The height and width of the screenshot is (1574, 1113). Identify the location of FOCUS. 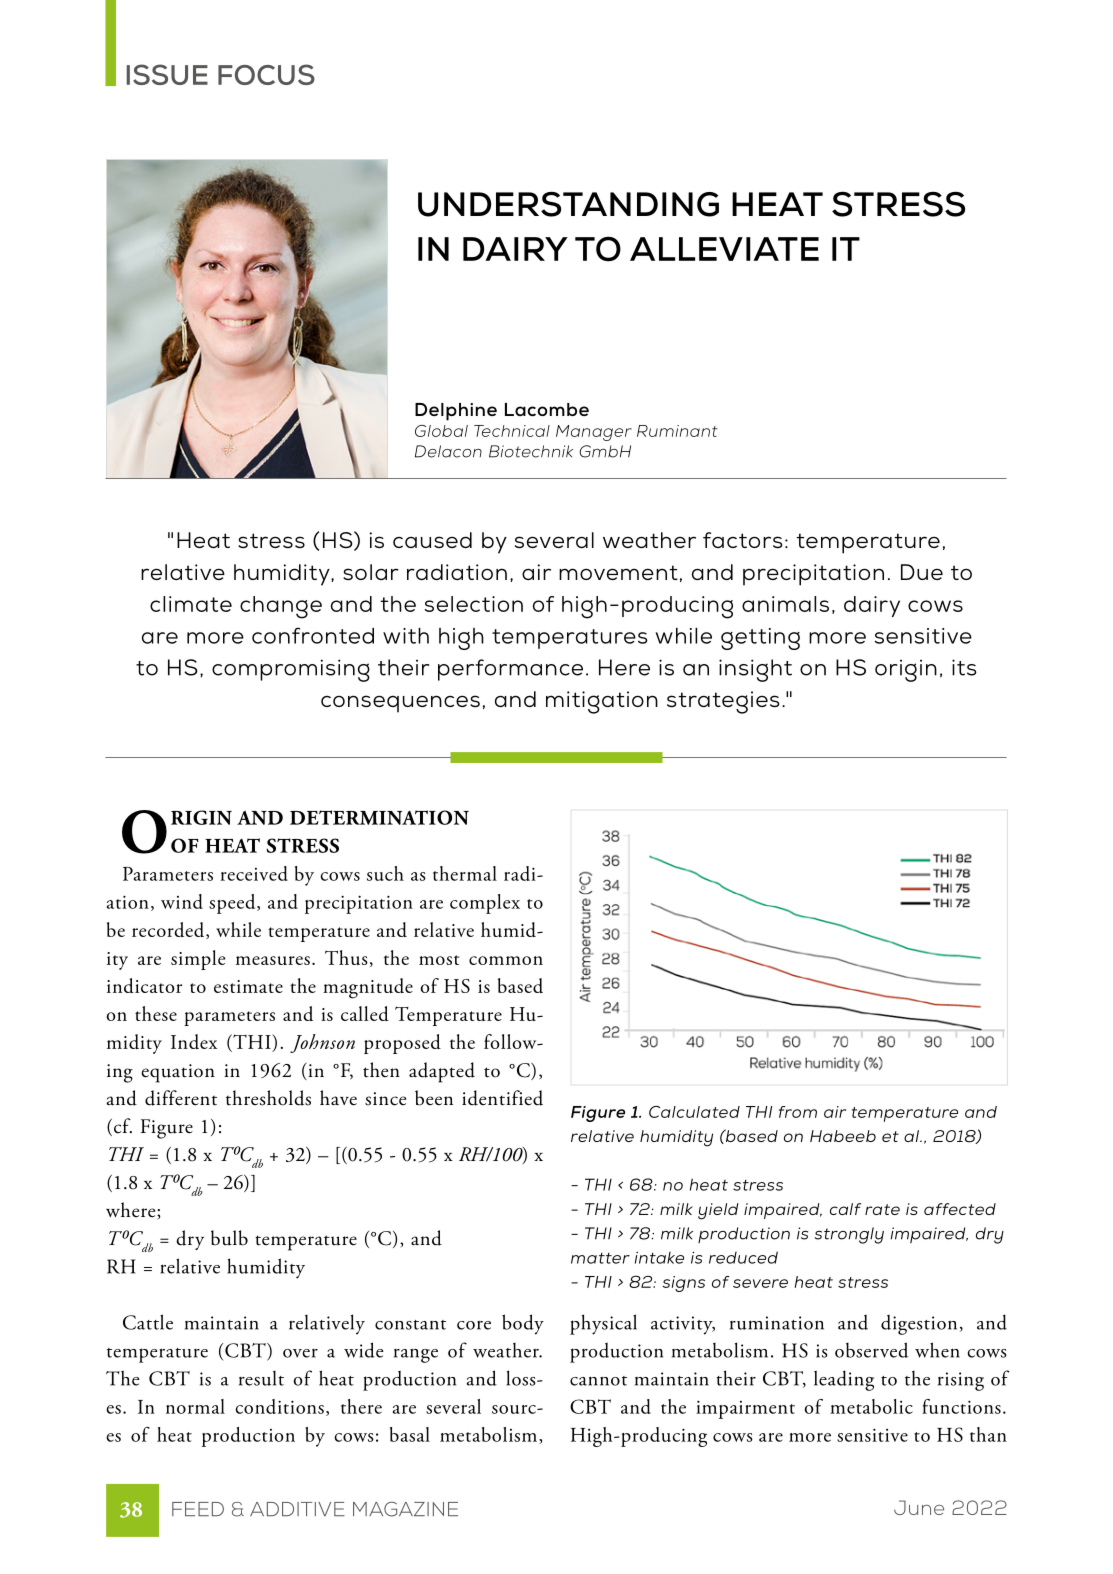
(266, 74).
